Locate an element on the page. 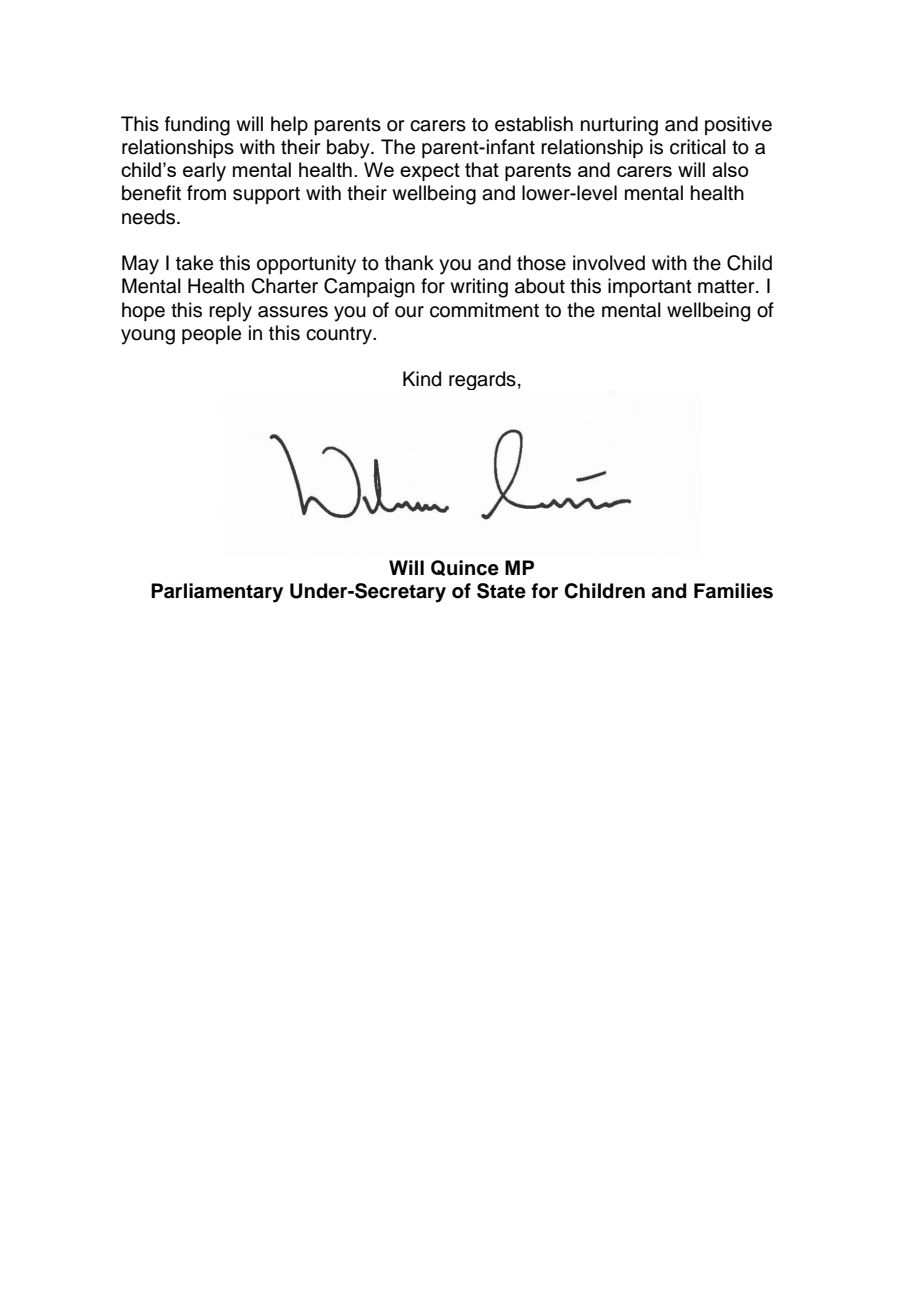 The height and width of the document is (1308, 924). Parliamentary is located at coordinates (217, 593).
